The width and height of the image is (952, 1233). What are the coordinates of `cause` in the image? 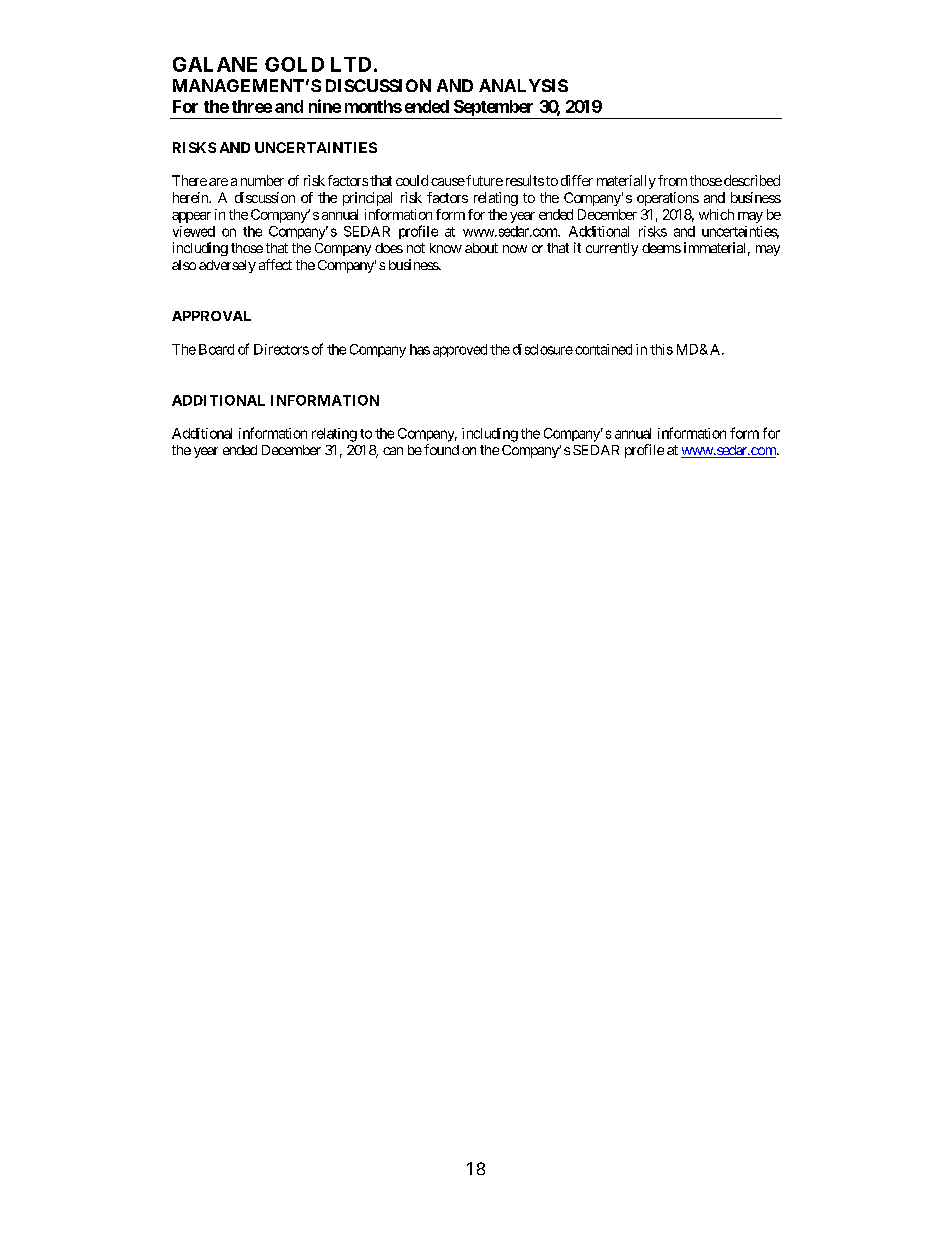 It's located at (448, 182).
